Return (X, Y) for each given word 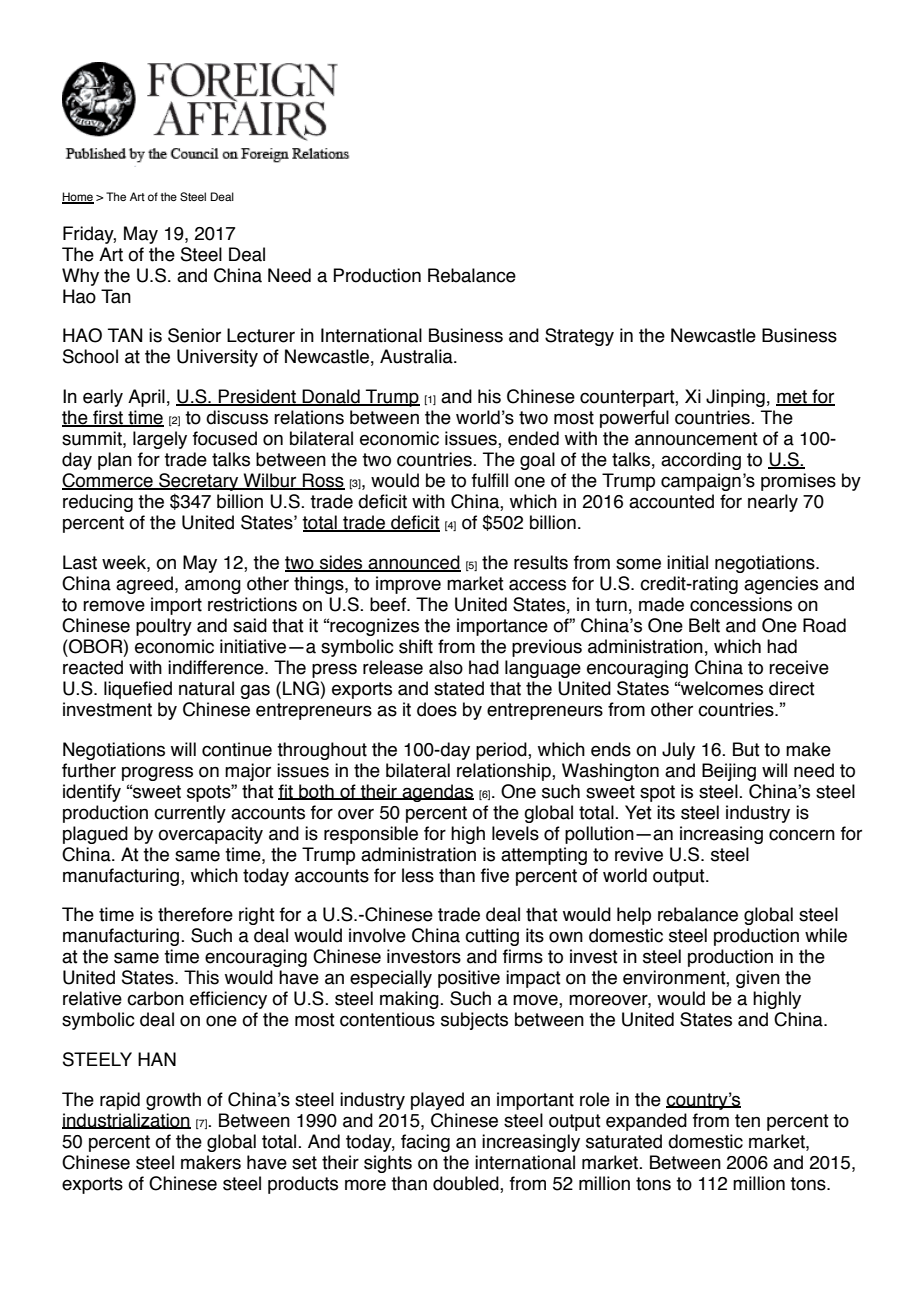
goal (537, 461)
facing (425, 1143)
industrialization (126, 1121)
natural (206, 688)
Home (78, 198)
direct (792, 688)
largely (160, 440)
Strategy (579, 337)
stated (459, 688)
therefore (195, 914)
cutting (492, 937)
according (701, 461)
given (758, 979)
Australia (417, 356)
